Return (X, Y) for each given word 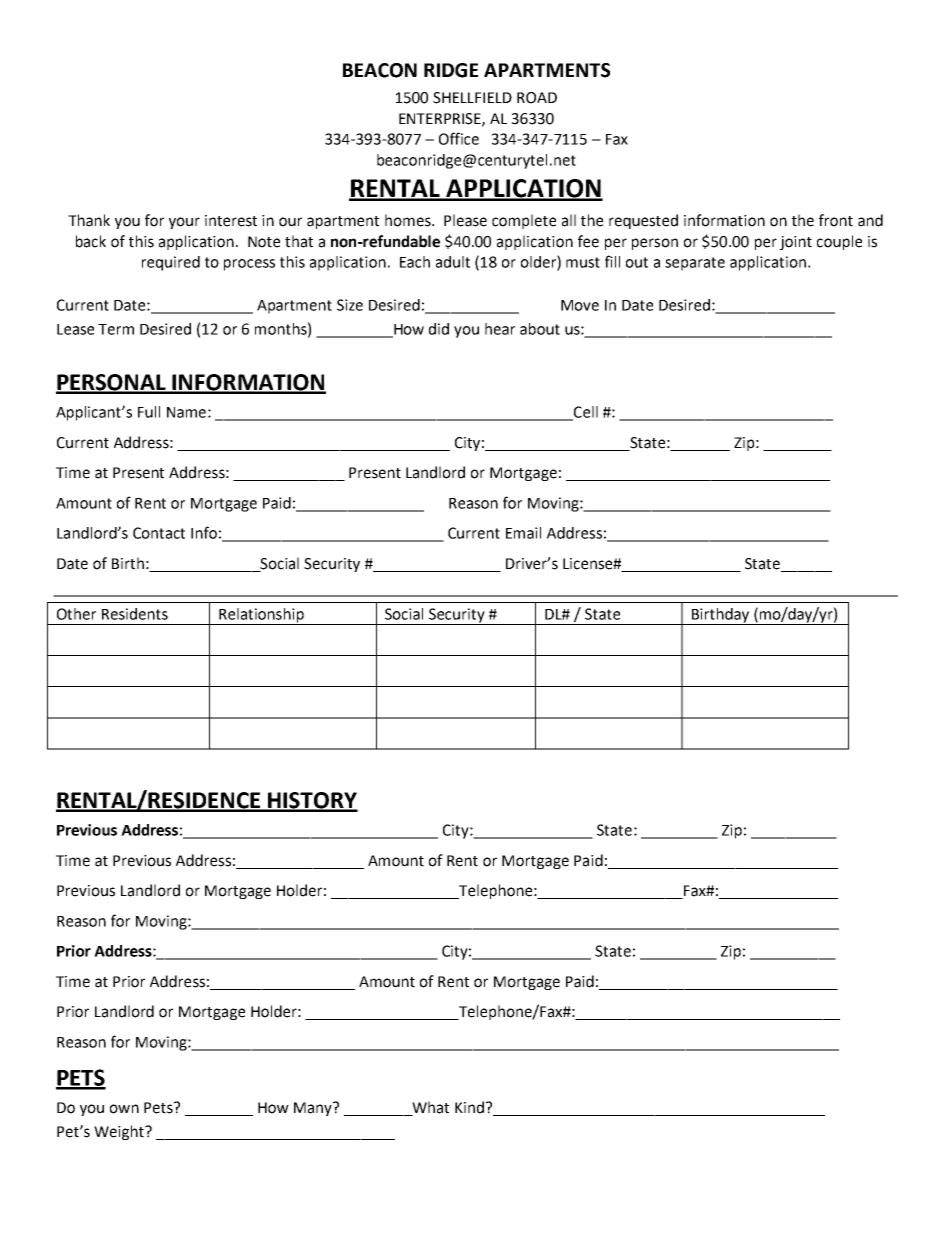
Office (459, 138)
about (540, 329)
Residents (135, 614)
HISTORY (312, 801)
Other (76, 614)
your (184, 223)
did (439, 329)
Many (314, 1109)
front (836, 220)
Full (149, 412)
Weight (120, 1132)
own (124, 1109)
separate (695, 264)
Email (523, 533)
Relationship (261, 616)
